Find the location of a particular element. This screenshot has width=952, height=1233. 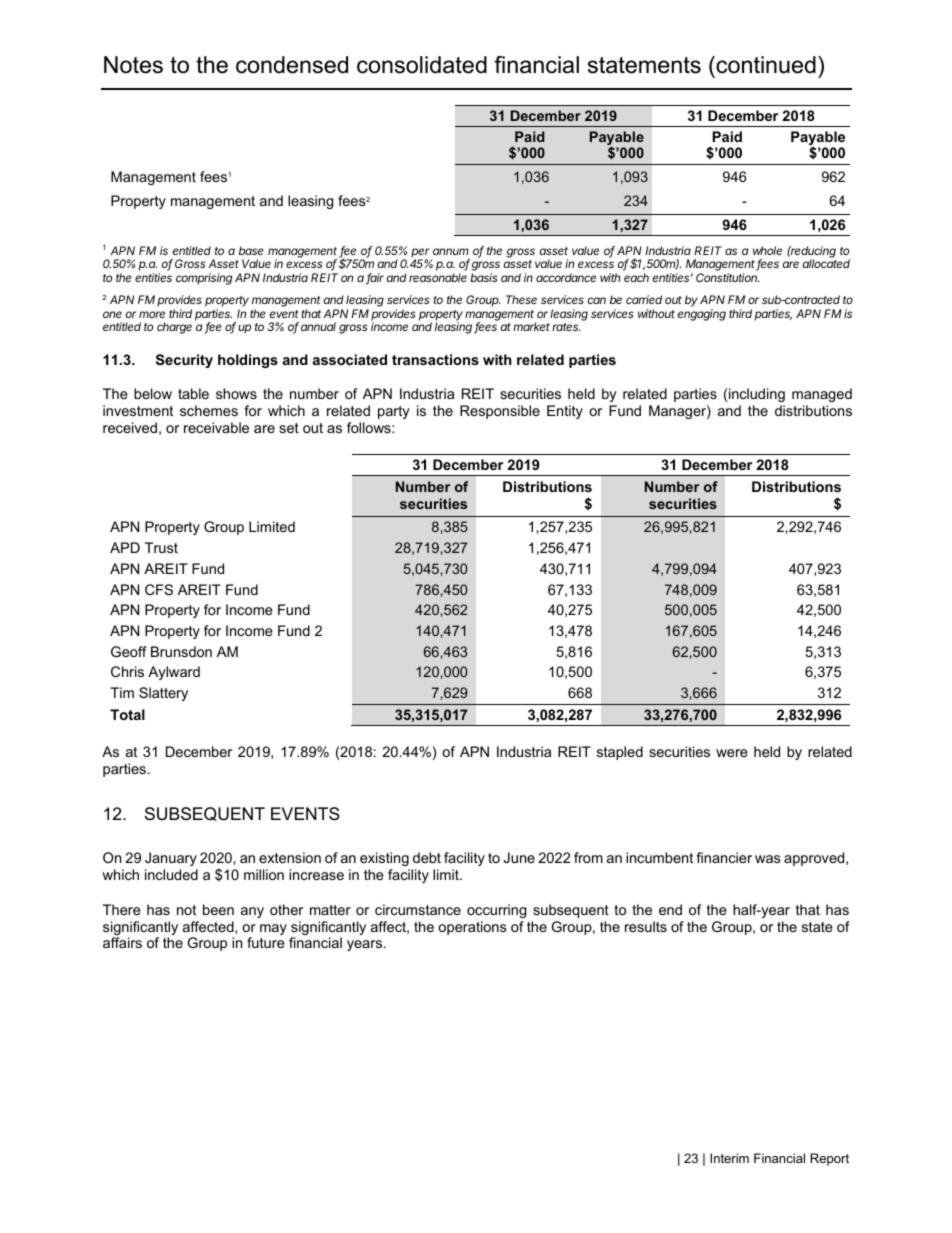

consolidated is located at coordinates (422, 65).
